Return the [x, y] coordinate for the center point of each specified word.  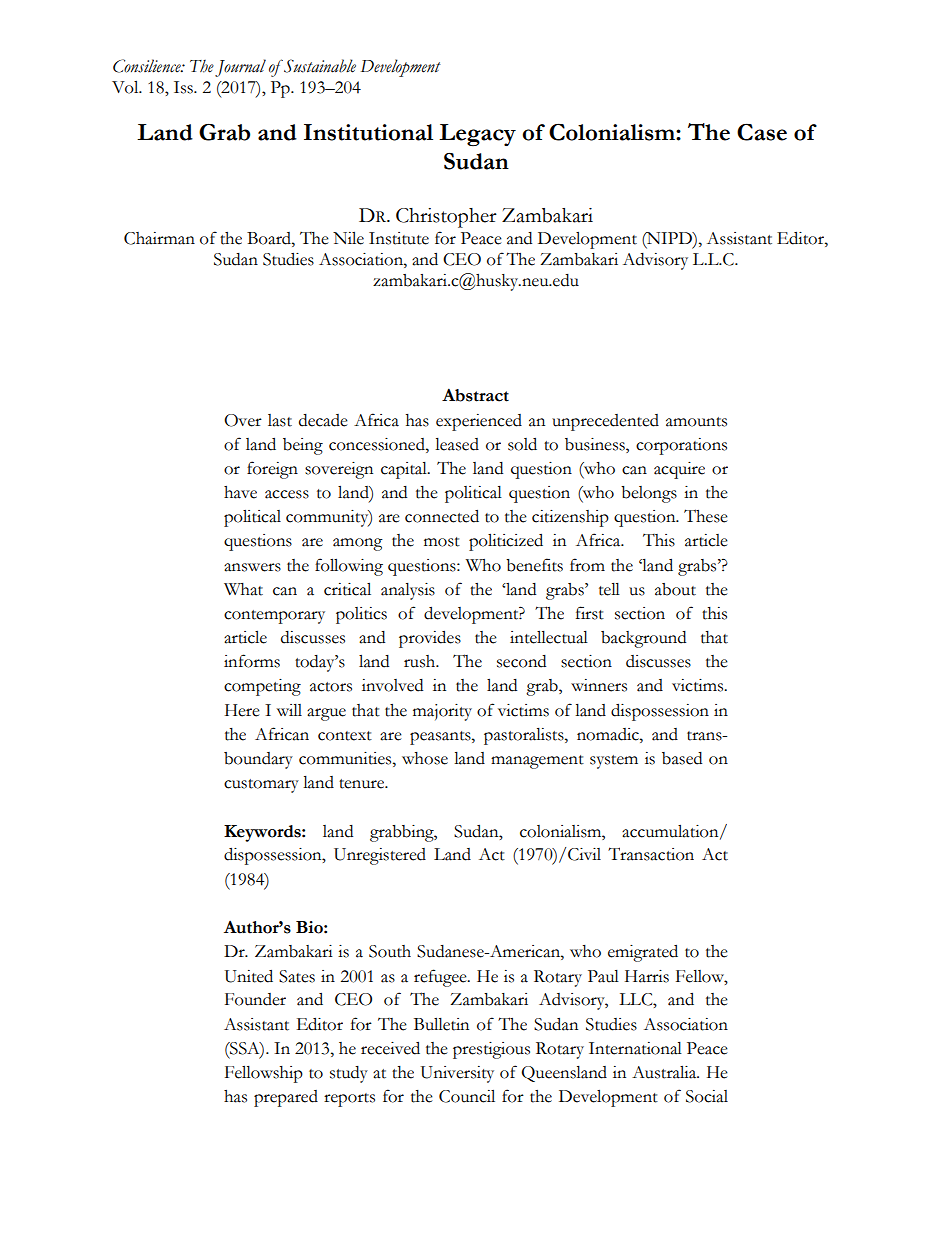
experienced [479, 422]
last [280, 420]
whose [425, 758]
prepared [286, 1098]
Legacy [477, 135]
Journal [240, 68]
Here [242, 710]
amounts [696, 422]
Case [762, 132]
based [682, 758]
